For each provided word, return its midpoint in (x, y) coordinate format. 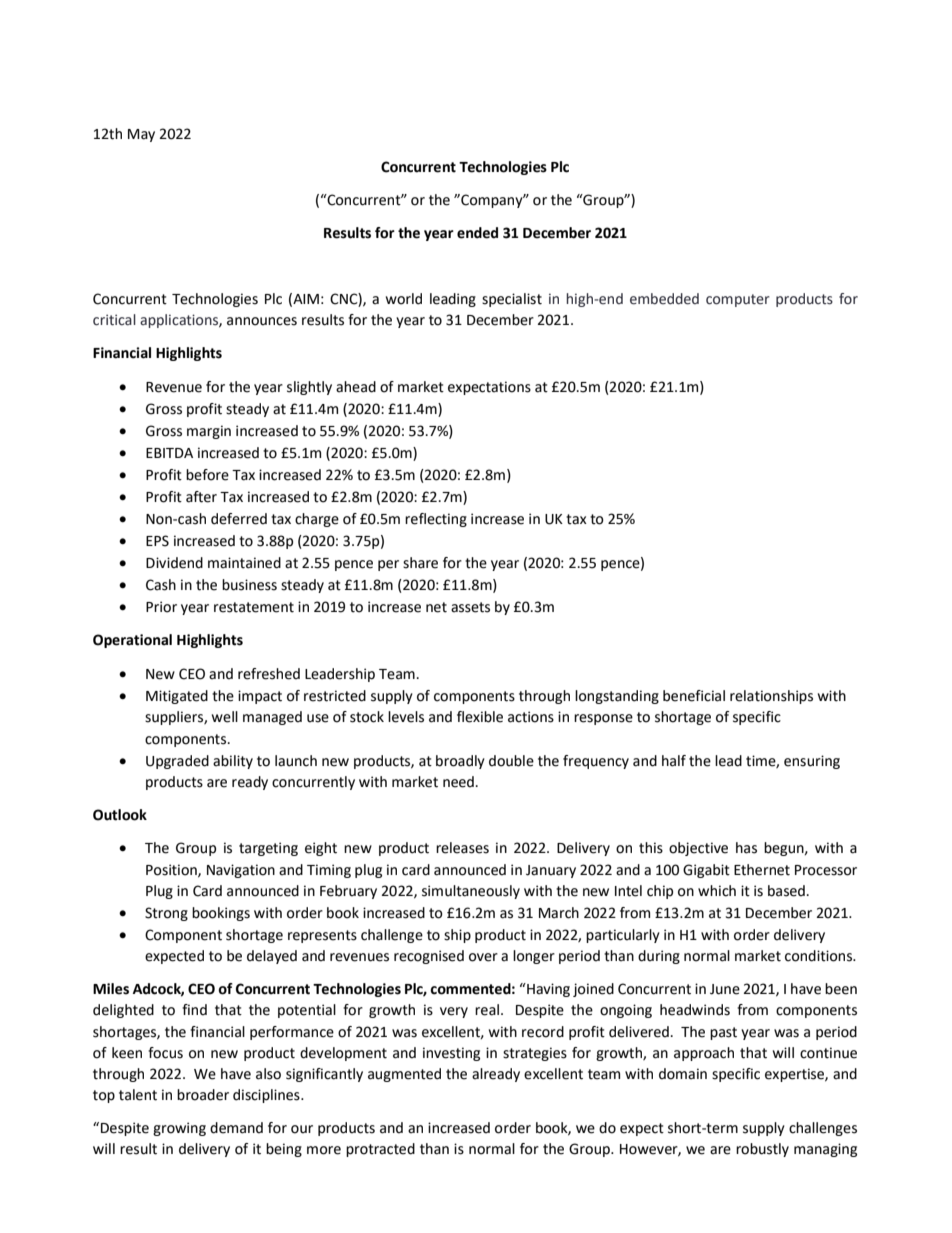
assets (470, 607)
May (141, 135)
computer (738, 300)
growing (179, 1129)
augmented (404, 1075)
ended (477, 233)
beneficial (694, 696)
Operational (132, 641)
